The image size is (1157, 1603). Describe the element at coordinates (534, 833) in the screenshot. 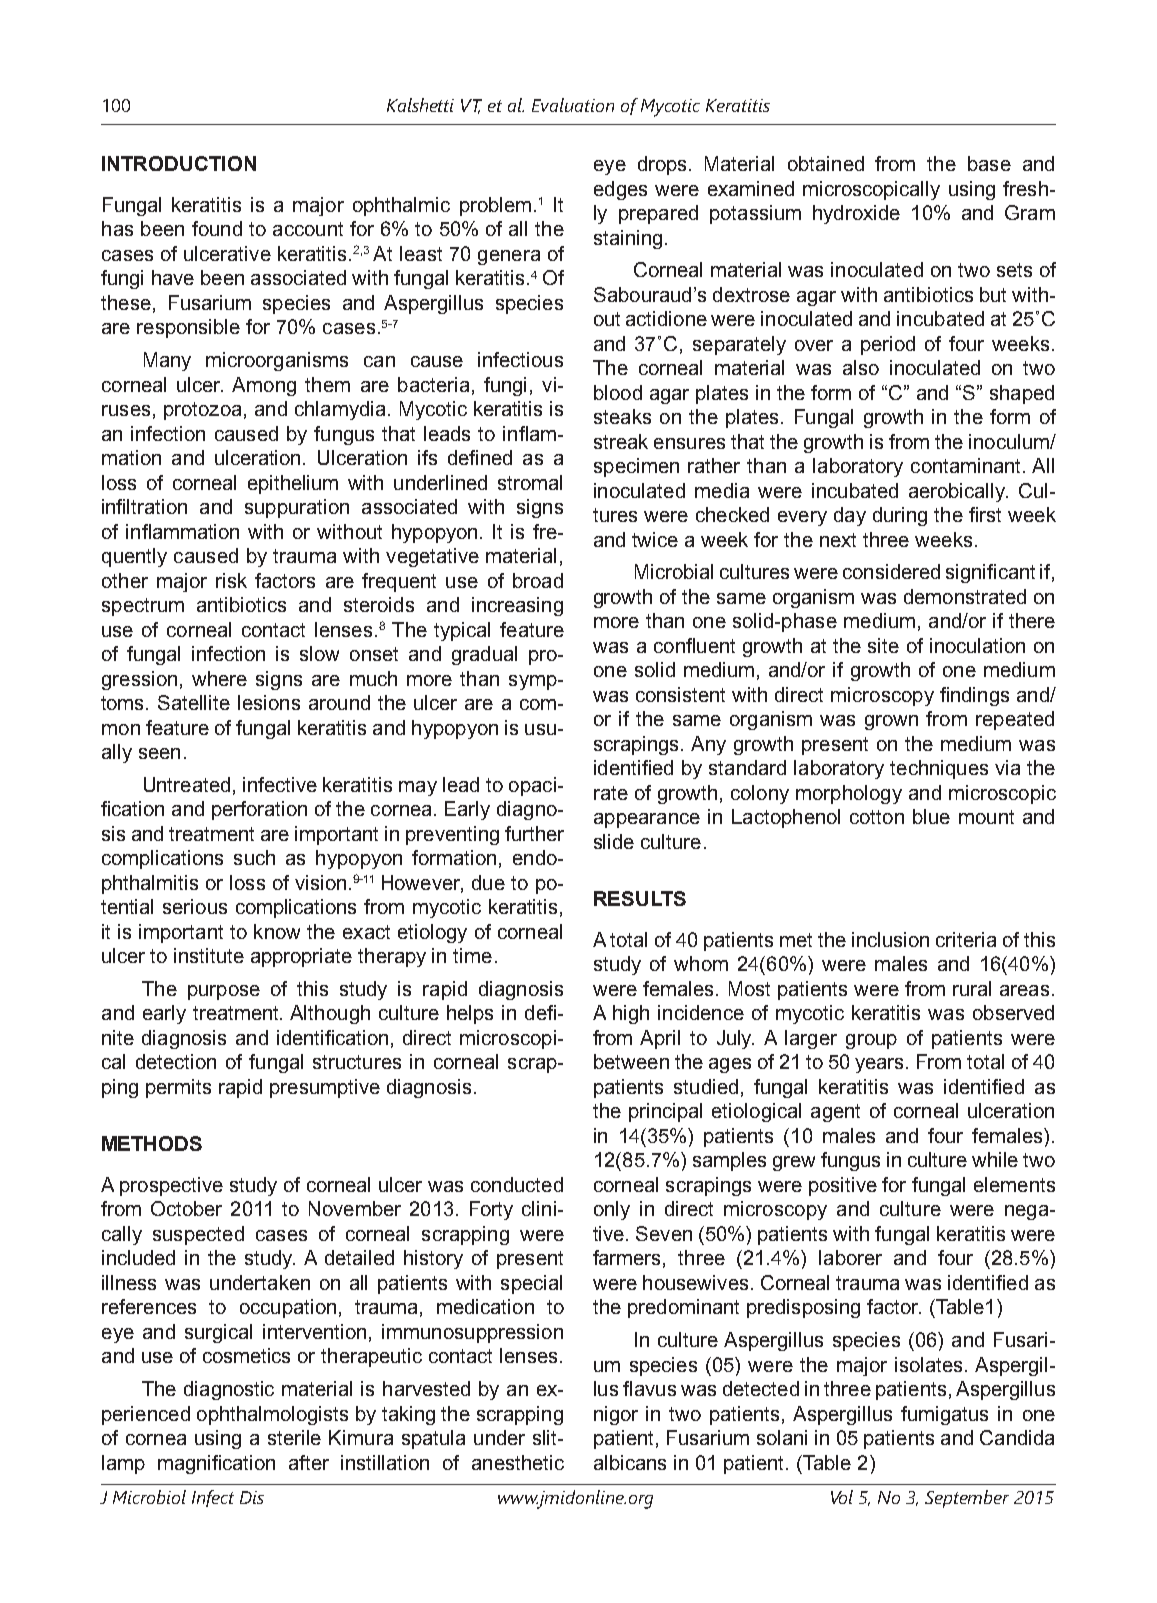

I see `further` at that location.
